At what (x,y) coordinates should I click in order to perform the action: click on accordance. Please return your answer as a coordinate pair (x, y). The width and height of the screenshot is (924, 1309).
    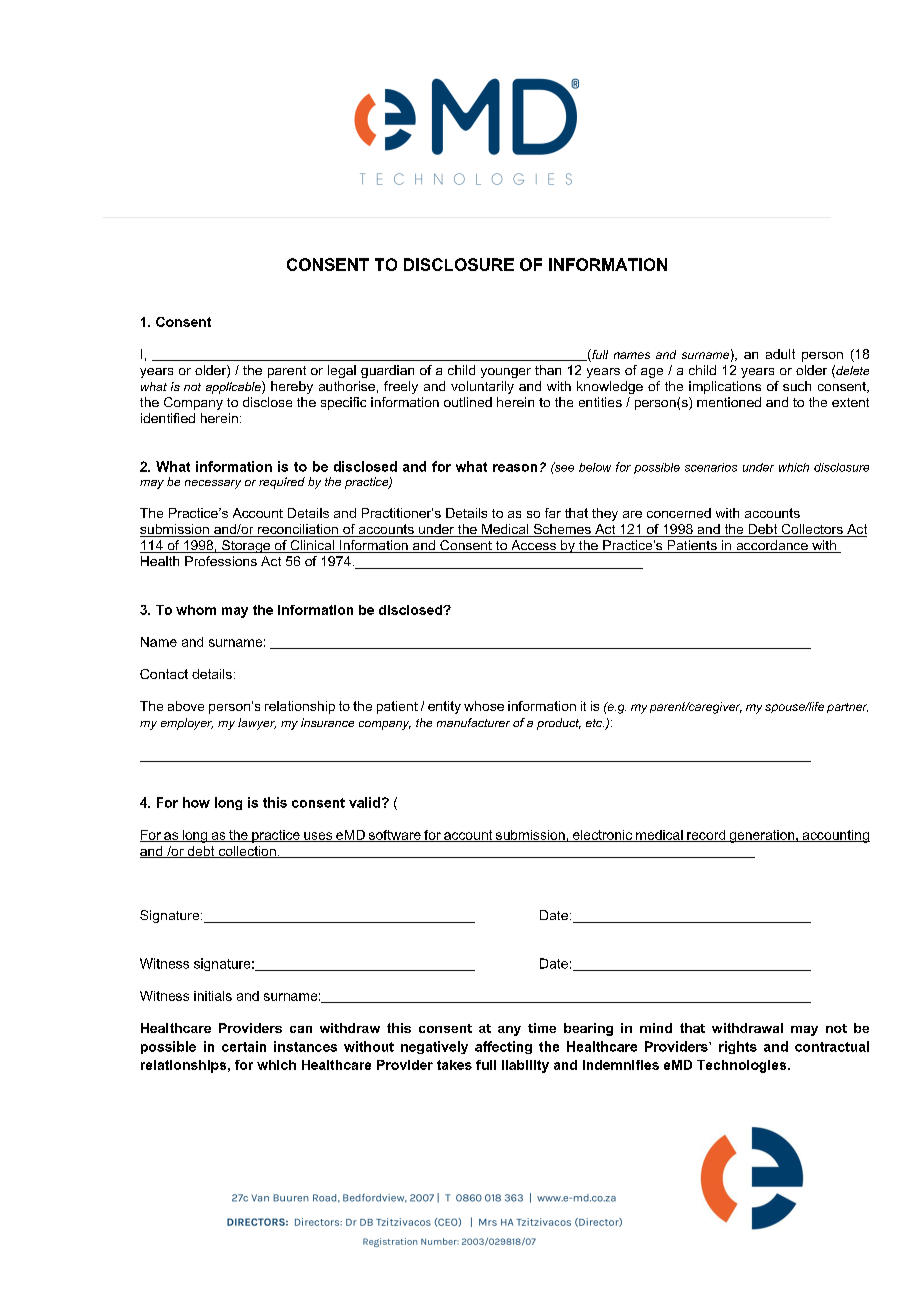
    Looking at the image, I should click on (772, 546).
